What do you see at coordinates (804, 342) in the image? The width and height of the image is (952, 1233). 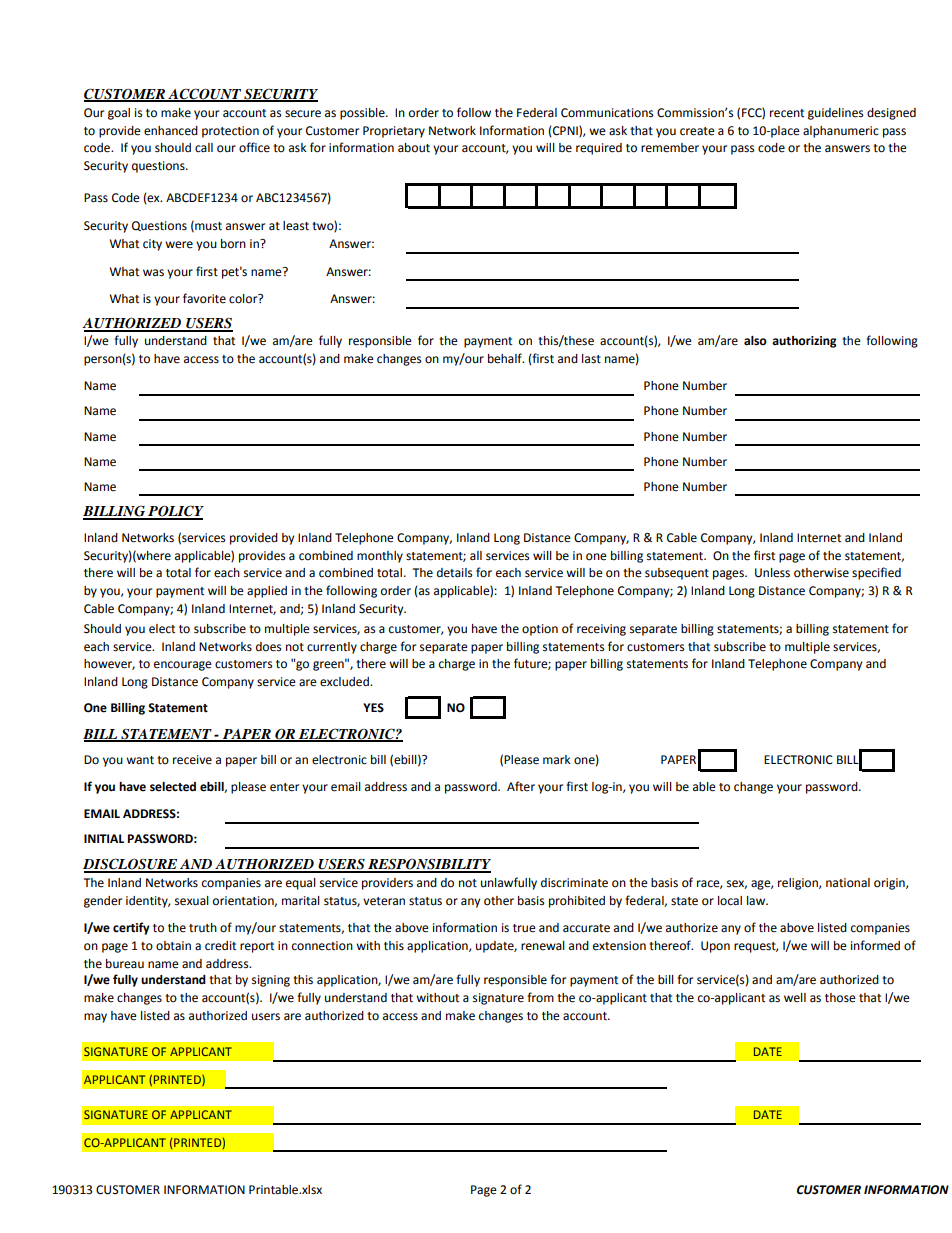 I see `authorizing` at bounding box center [804, 342].
